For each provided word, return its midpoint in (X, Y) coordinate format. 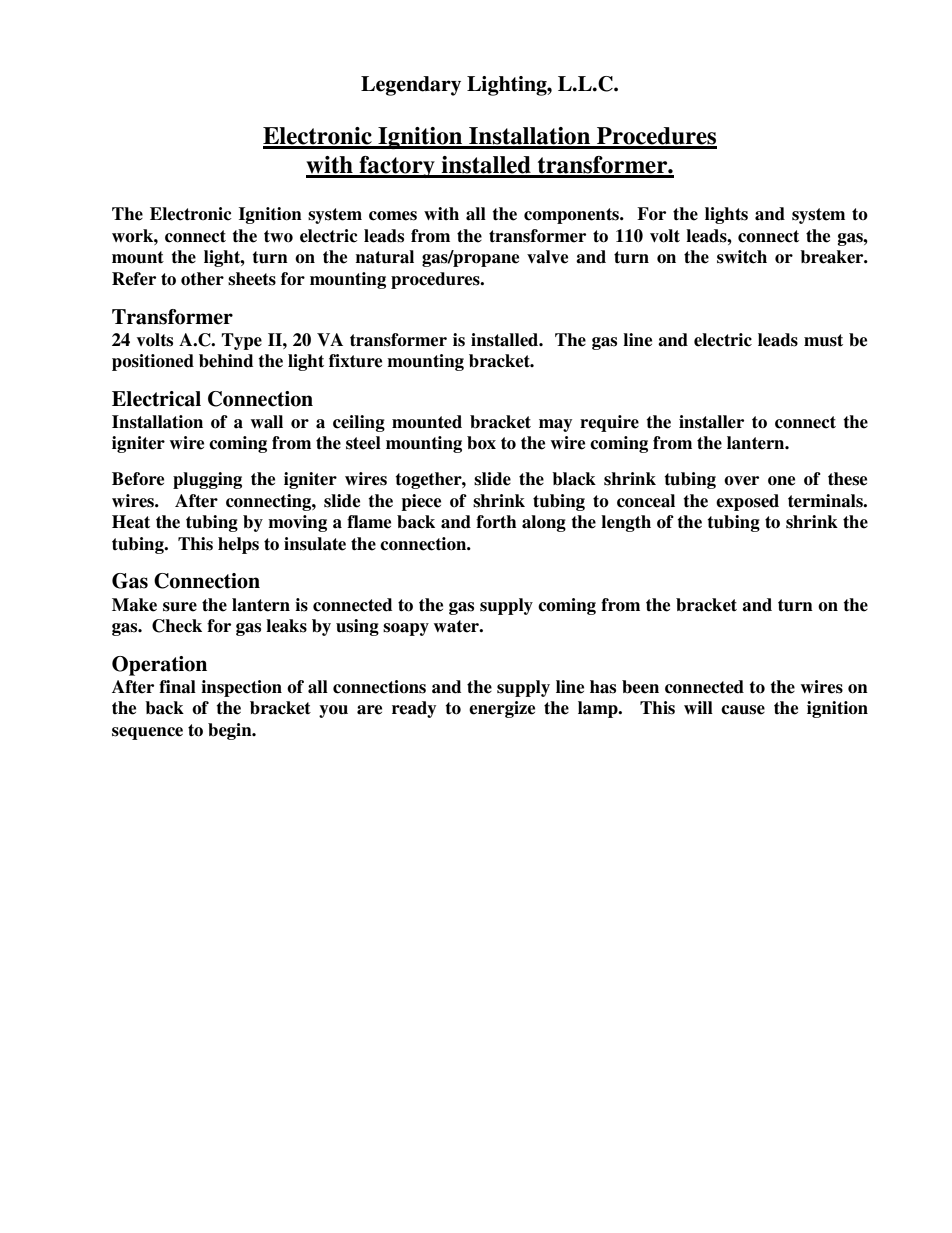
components (572, 216)
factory (397, 167)
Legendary (411, 86)
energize (502, 709)
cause (743, 710)
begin (231, 731)
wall (267, 422)
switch (742, 257)
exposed (747, 502)
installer (711, 422)
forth (496, 522)
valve (547, 257)
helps (238, 545)
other (202, 279)
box (481, 443)
